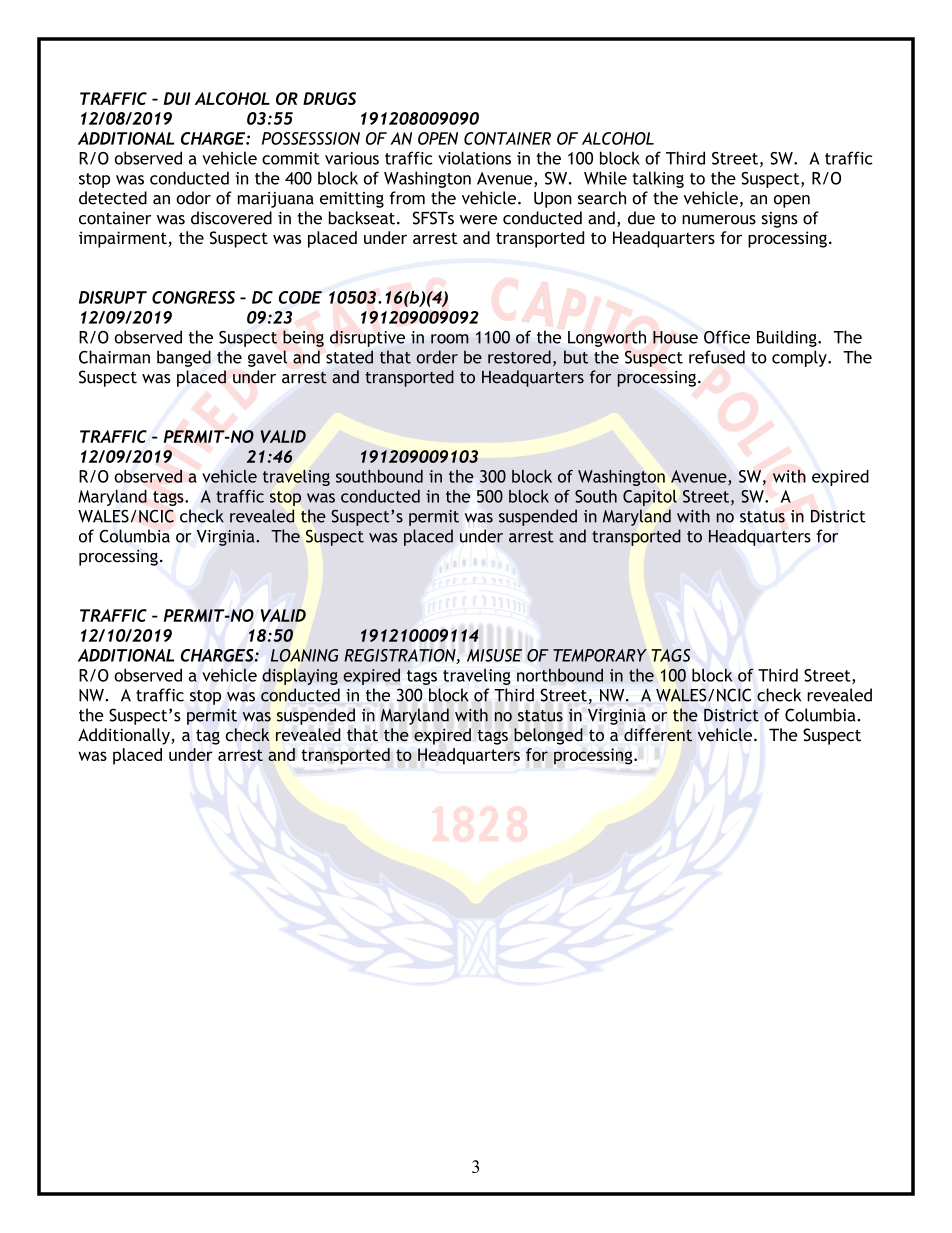 The image size is (952, 1233). What do you see at coordinates (437, 357) in the screenshot?
I see `order` at bounding box center [437, 357].
